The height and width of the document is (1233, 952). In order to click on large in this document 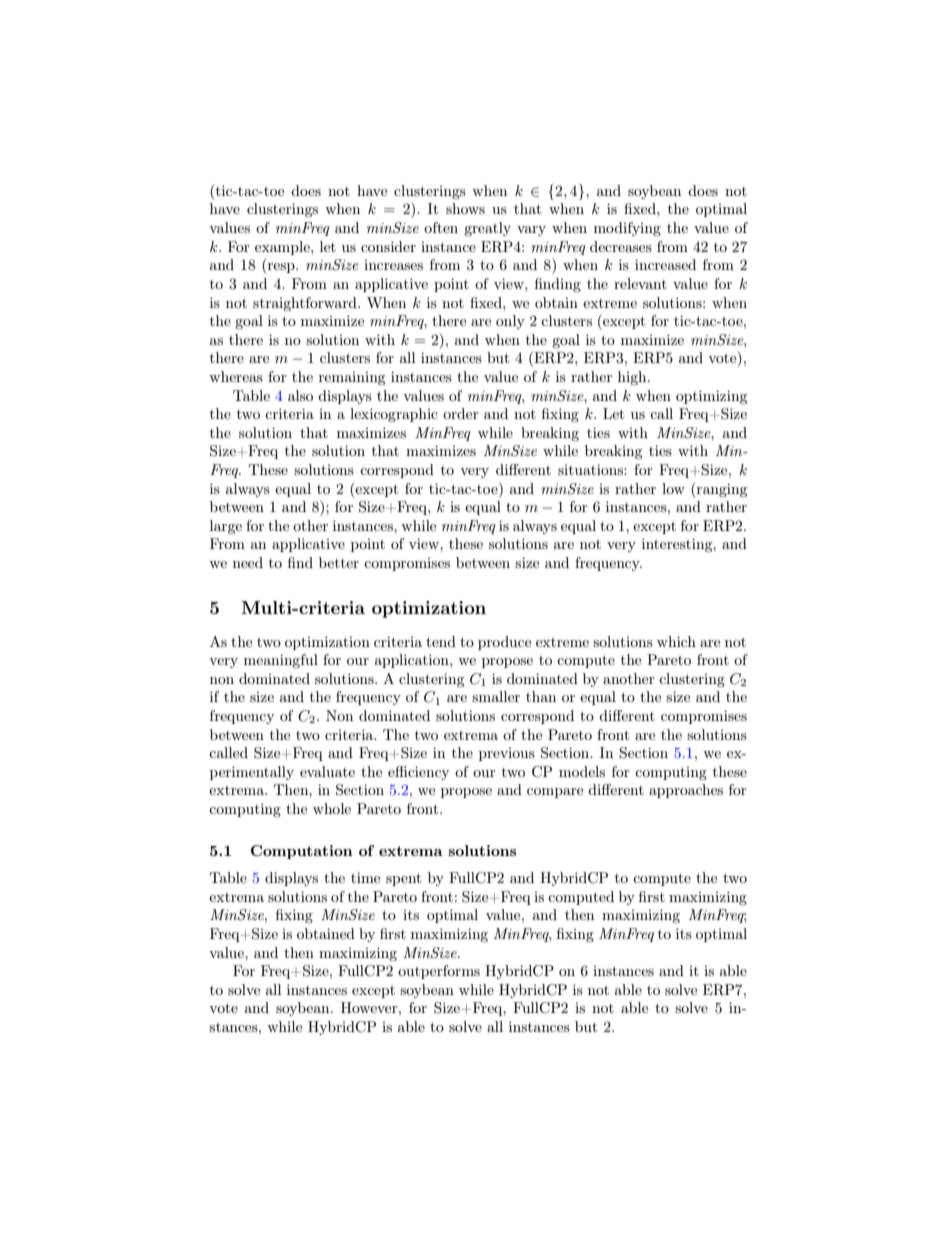, I will do `click(226, 527)`.
